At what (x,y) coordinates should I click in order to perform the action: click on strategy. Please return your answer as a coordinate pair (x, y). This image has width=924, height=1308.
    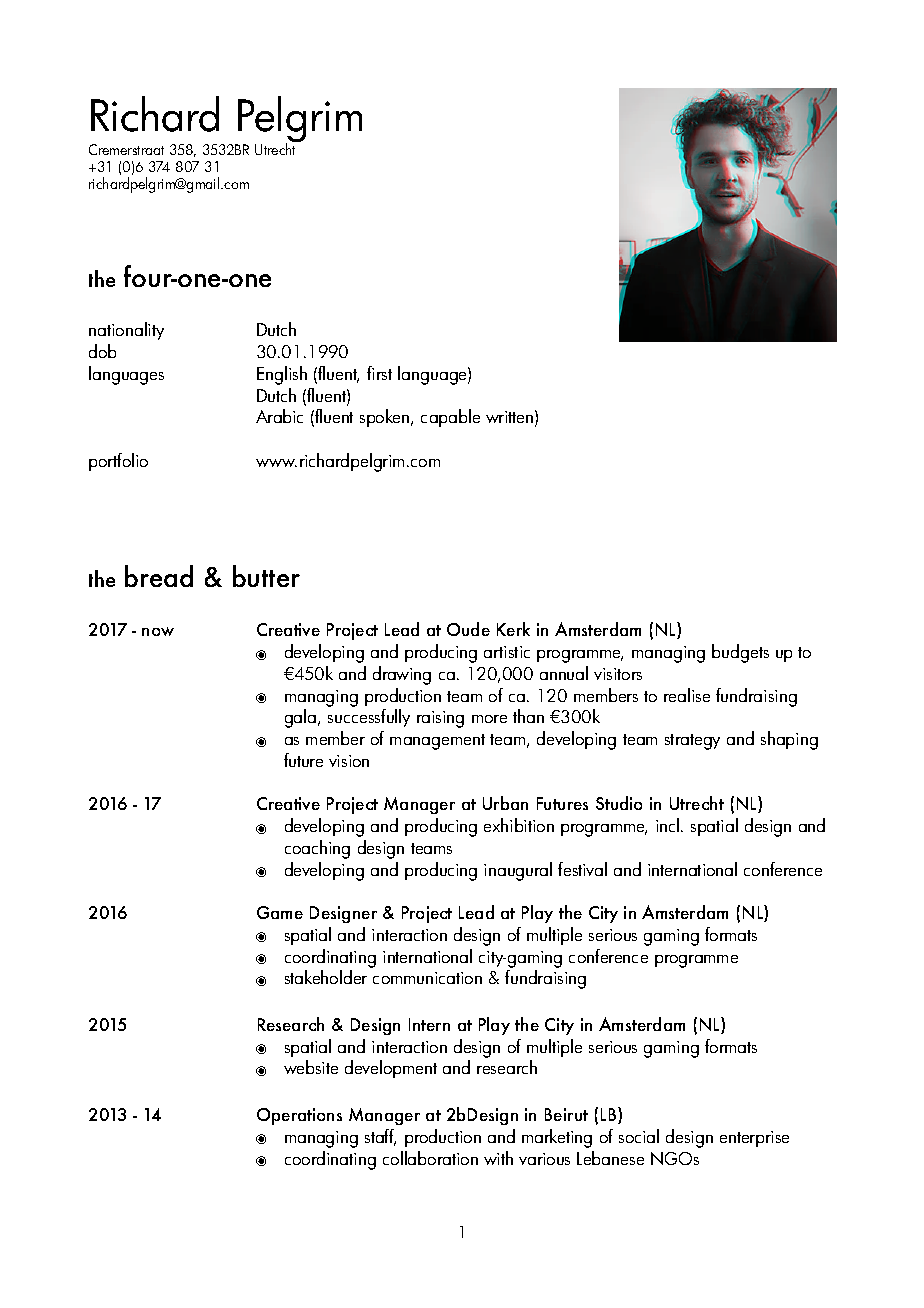
    Looking at the image, I should click on (692, 742).
